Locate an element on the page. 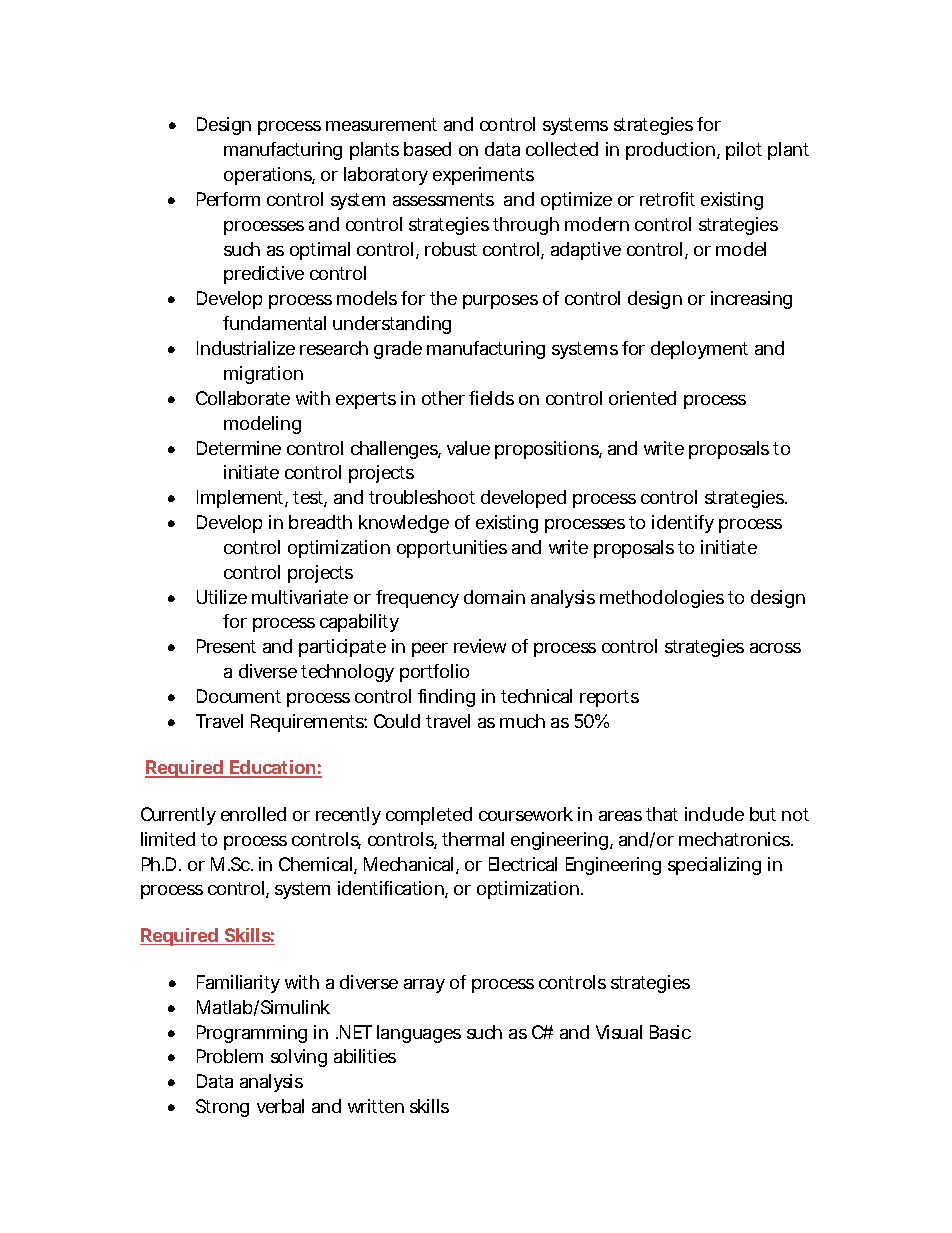 This image has height=1233, width=952. Document is located at coordinates (239, 696).
